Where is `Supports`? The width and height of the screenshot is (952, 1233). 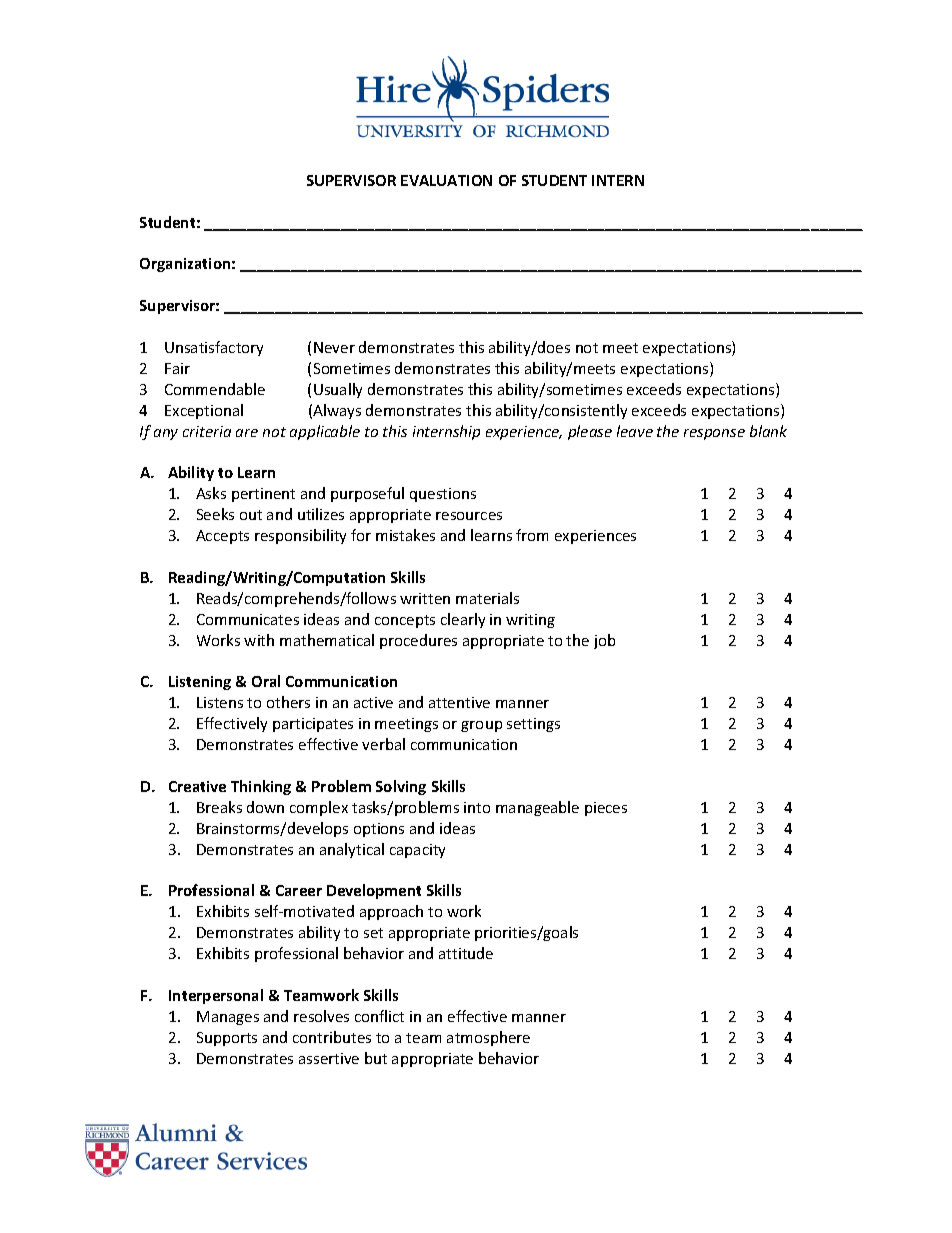 Supports is located at coordinates (227, 1039).
